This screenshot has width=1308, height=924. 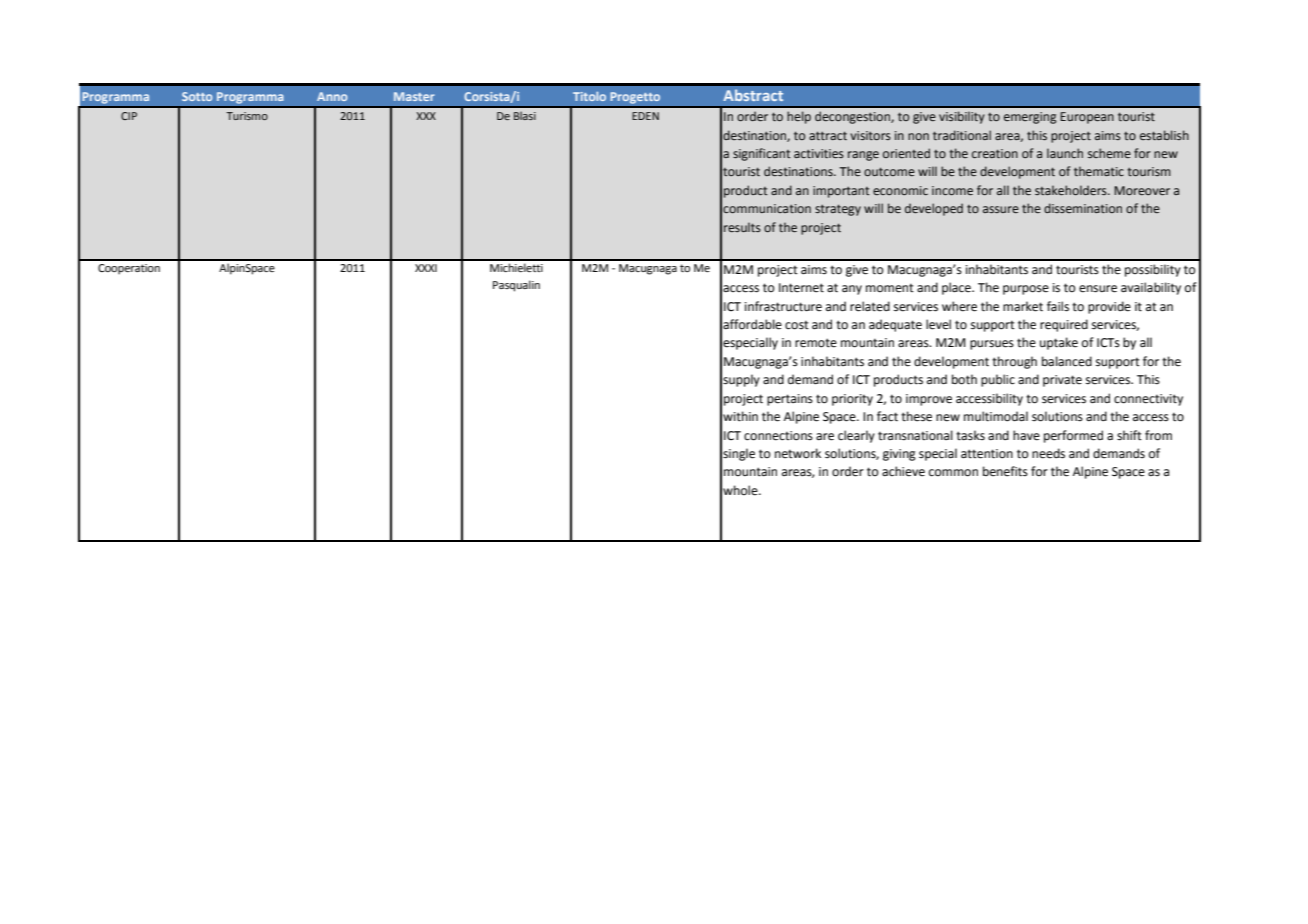 What do you see at coordinates (129, 269) in the screenshot?
I see `Cooperation` at bounding box center [129, 269].
